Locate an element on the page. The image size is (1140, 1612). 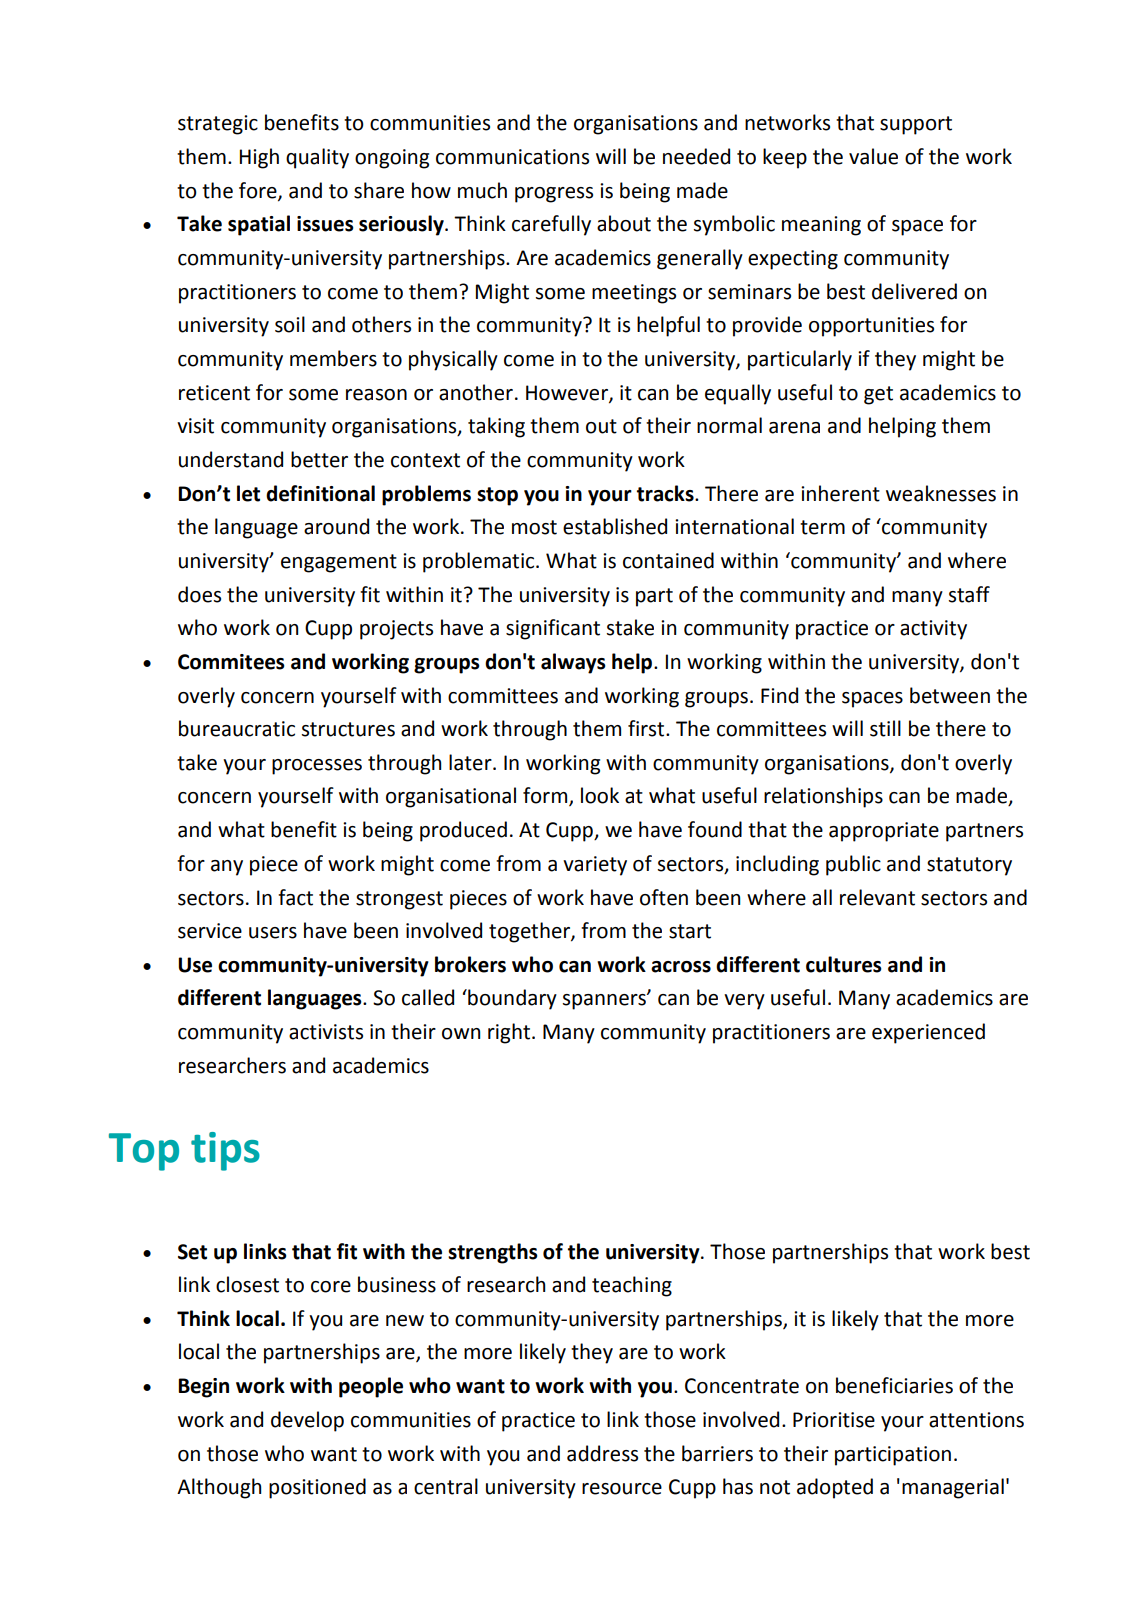
taking is located at coordinates (496, 427).
